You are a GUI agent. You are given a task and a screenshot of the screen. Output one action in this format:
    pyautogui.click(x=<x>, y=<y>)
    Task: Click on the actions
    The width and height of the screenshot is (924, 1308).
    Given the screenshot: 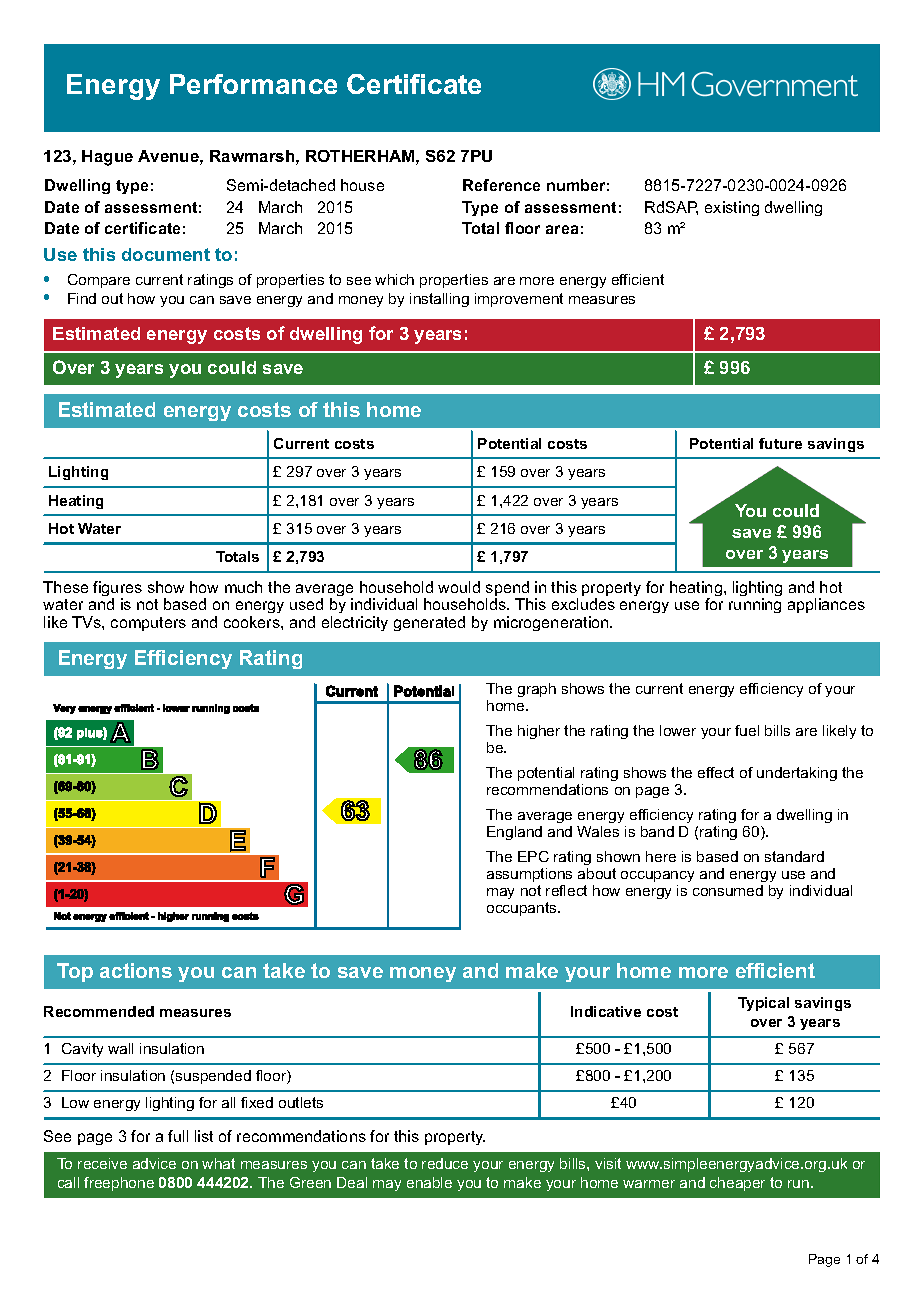 What is the action you would take?
    pyautogui.click(x=136, y=970)
